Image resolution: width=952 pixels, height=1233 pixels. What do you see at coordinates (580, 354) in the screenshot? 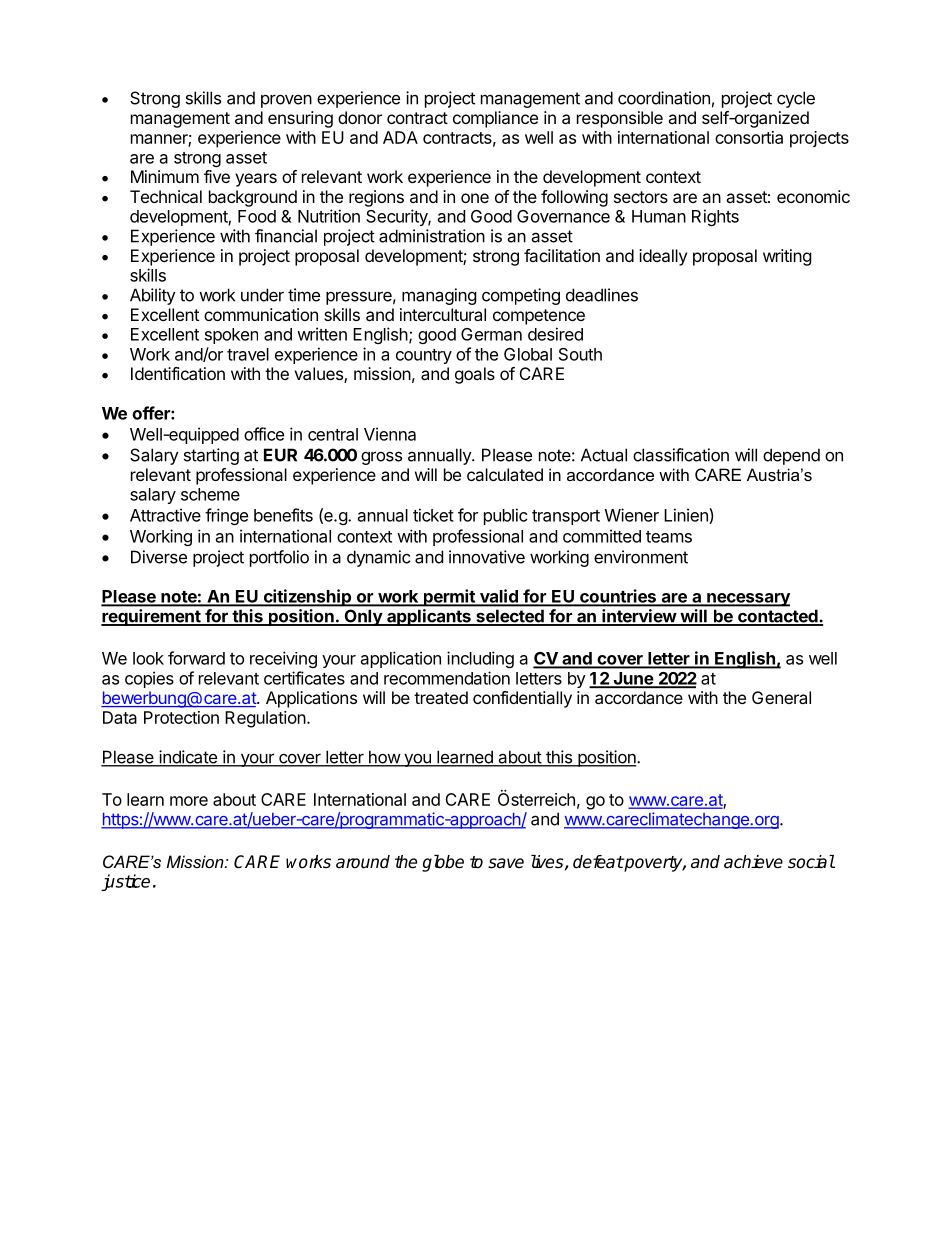
I see `South` at bounding box center [580, 354].
